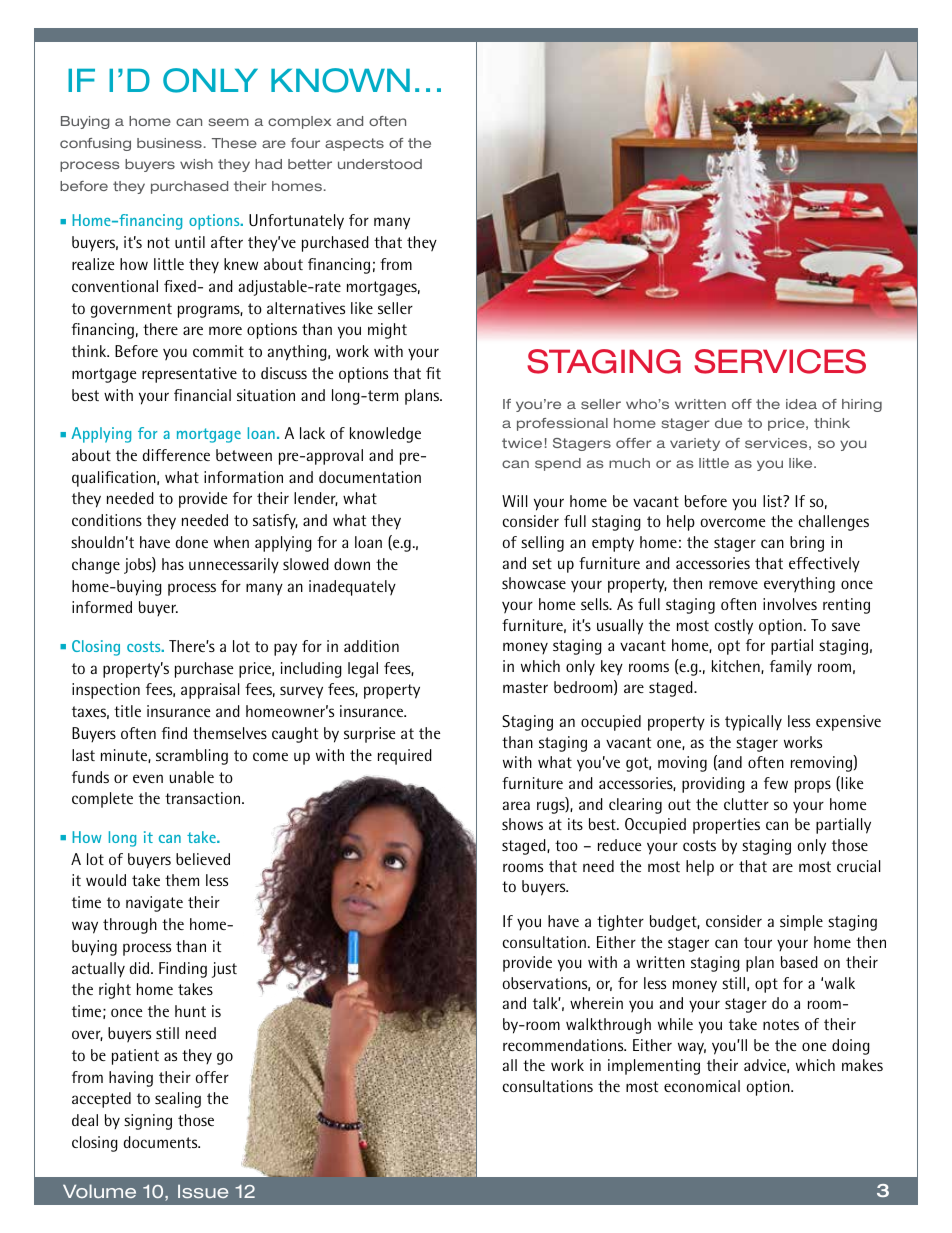 The width and height of the page is (952, 1233). I want to click on understood, so click(380, 164).
